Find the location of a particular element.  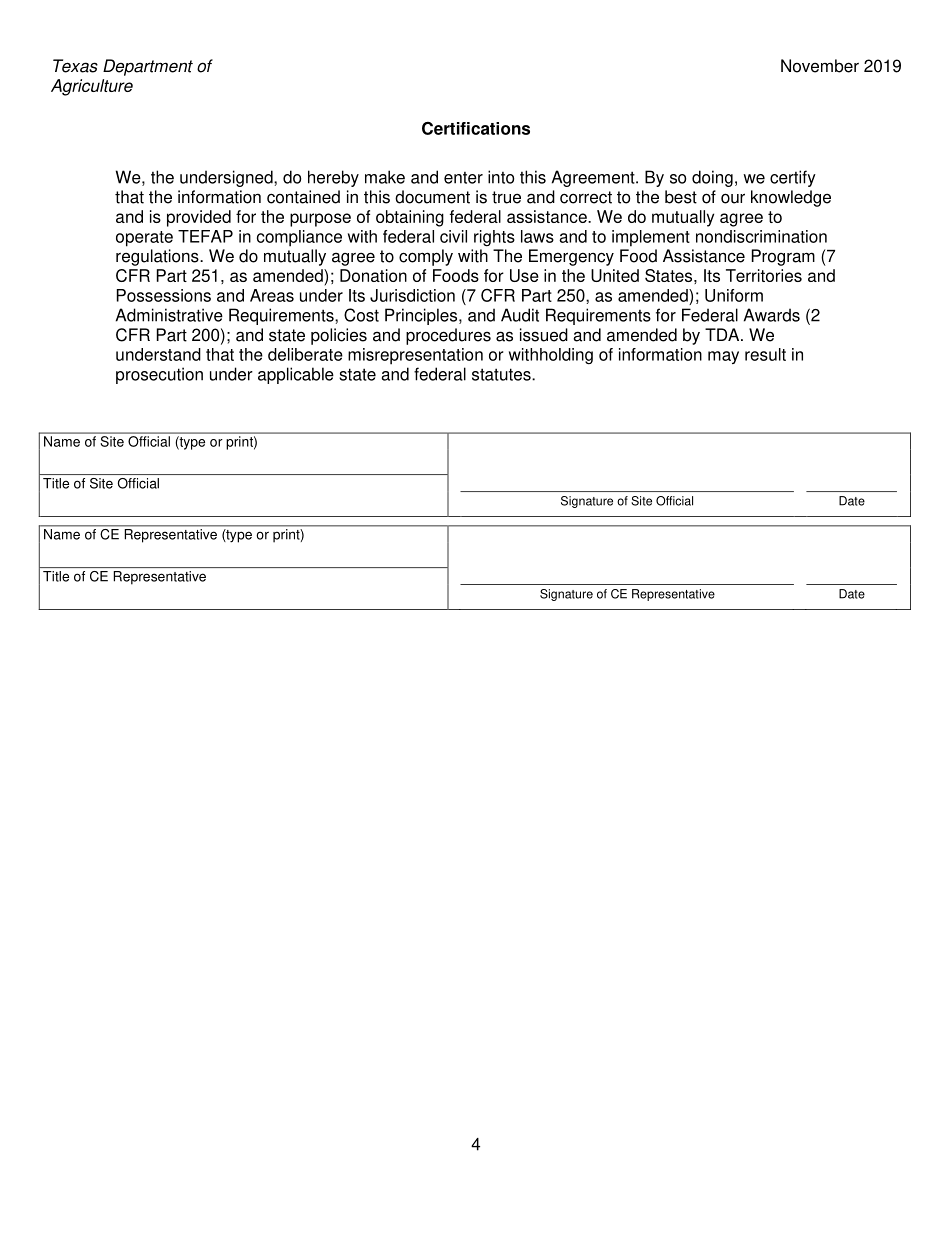

prosecution is located at coordinates (159, 375).
